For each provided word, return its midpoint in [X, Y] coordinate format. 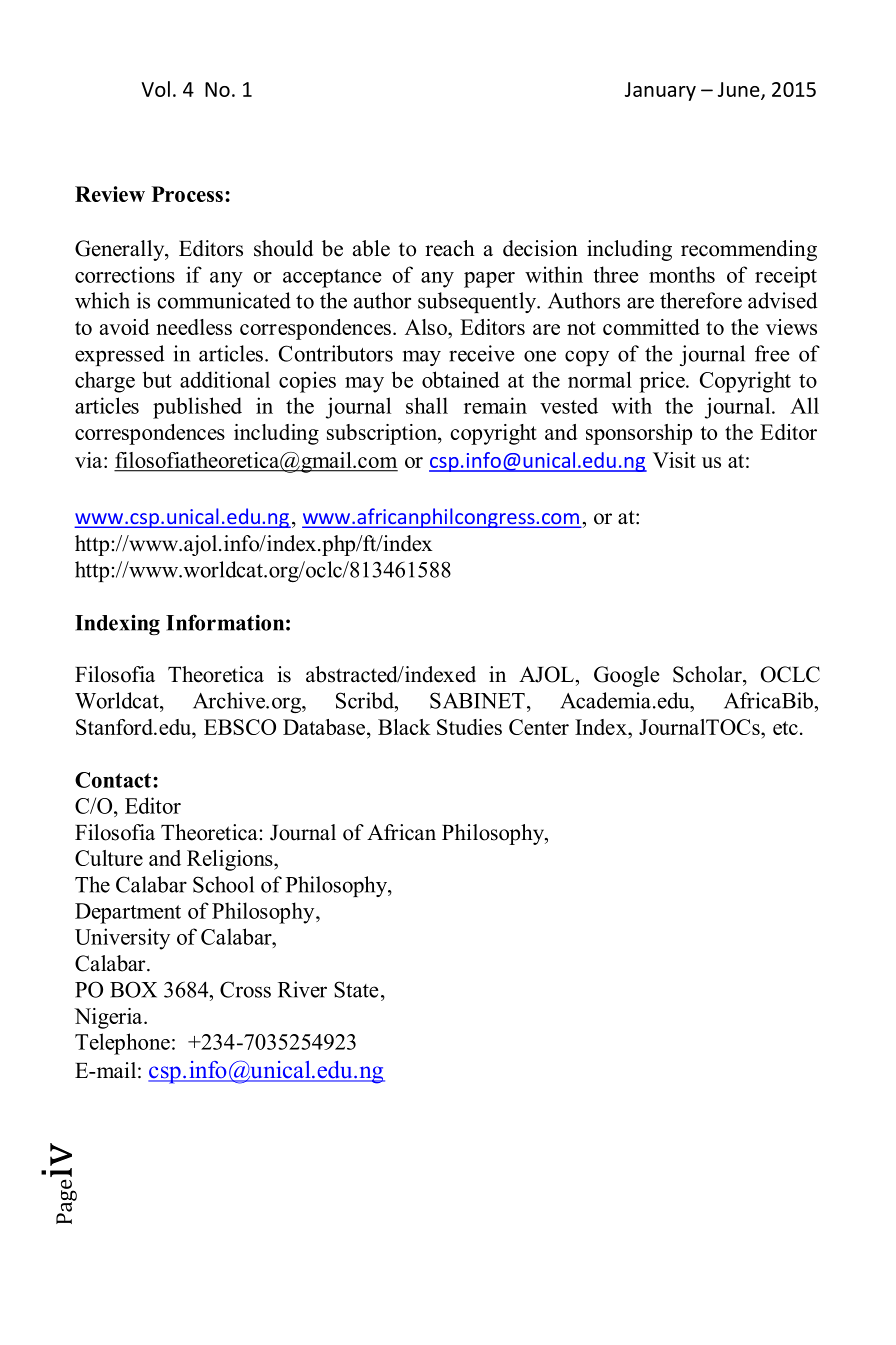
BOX [133, 989]
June [740, 90]
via [90, 460]
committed [651, 327]
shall [427, 405]
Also [427, 327]
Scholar [708, 674]
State [356, 989]
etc [785, 728]
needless [194, 327]
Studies [469, 727]
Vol [155, 89]
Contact [113, 780]
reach [450, 248]
